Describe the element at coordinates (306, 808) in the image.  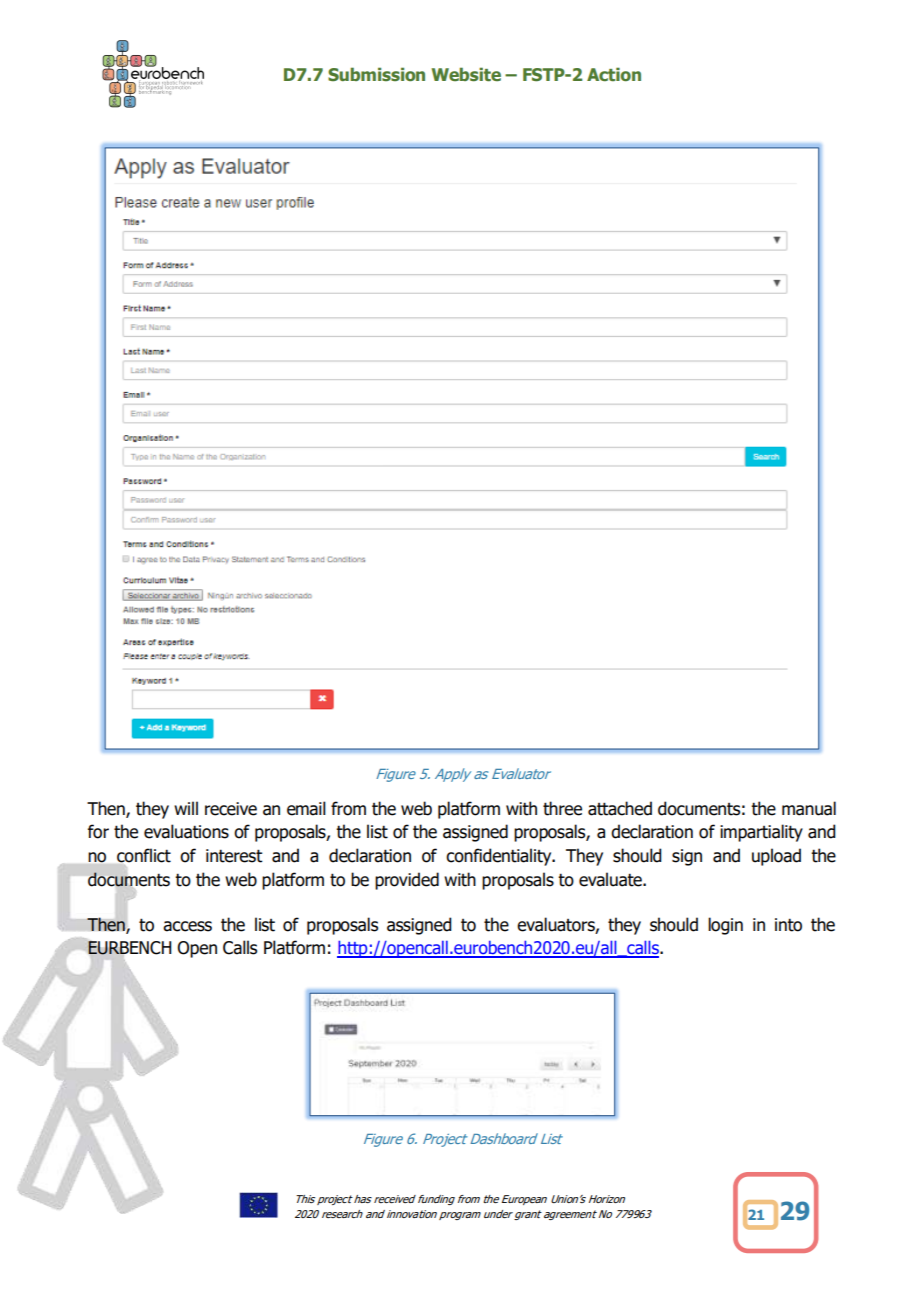
I see `email` at that location.
